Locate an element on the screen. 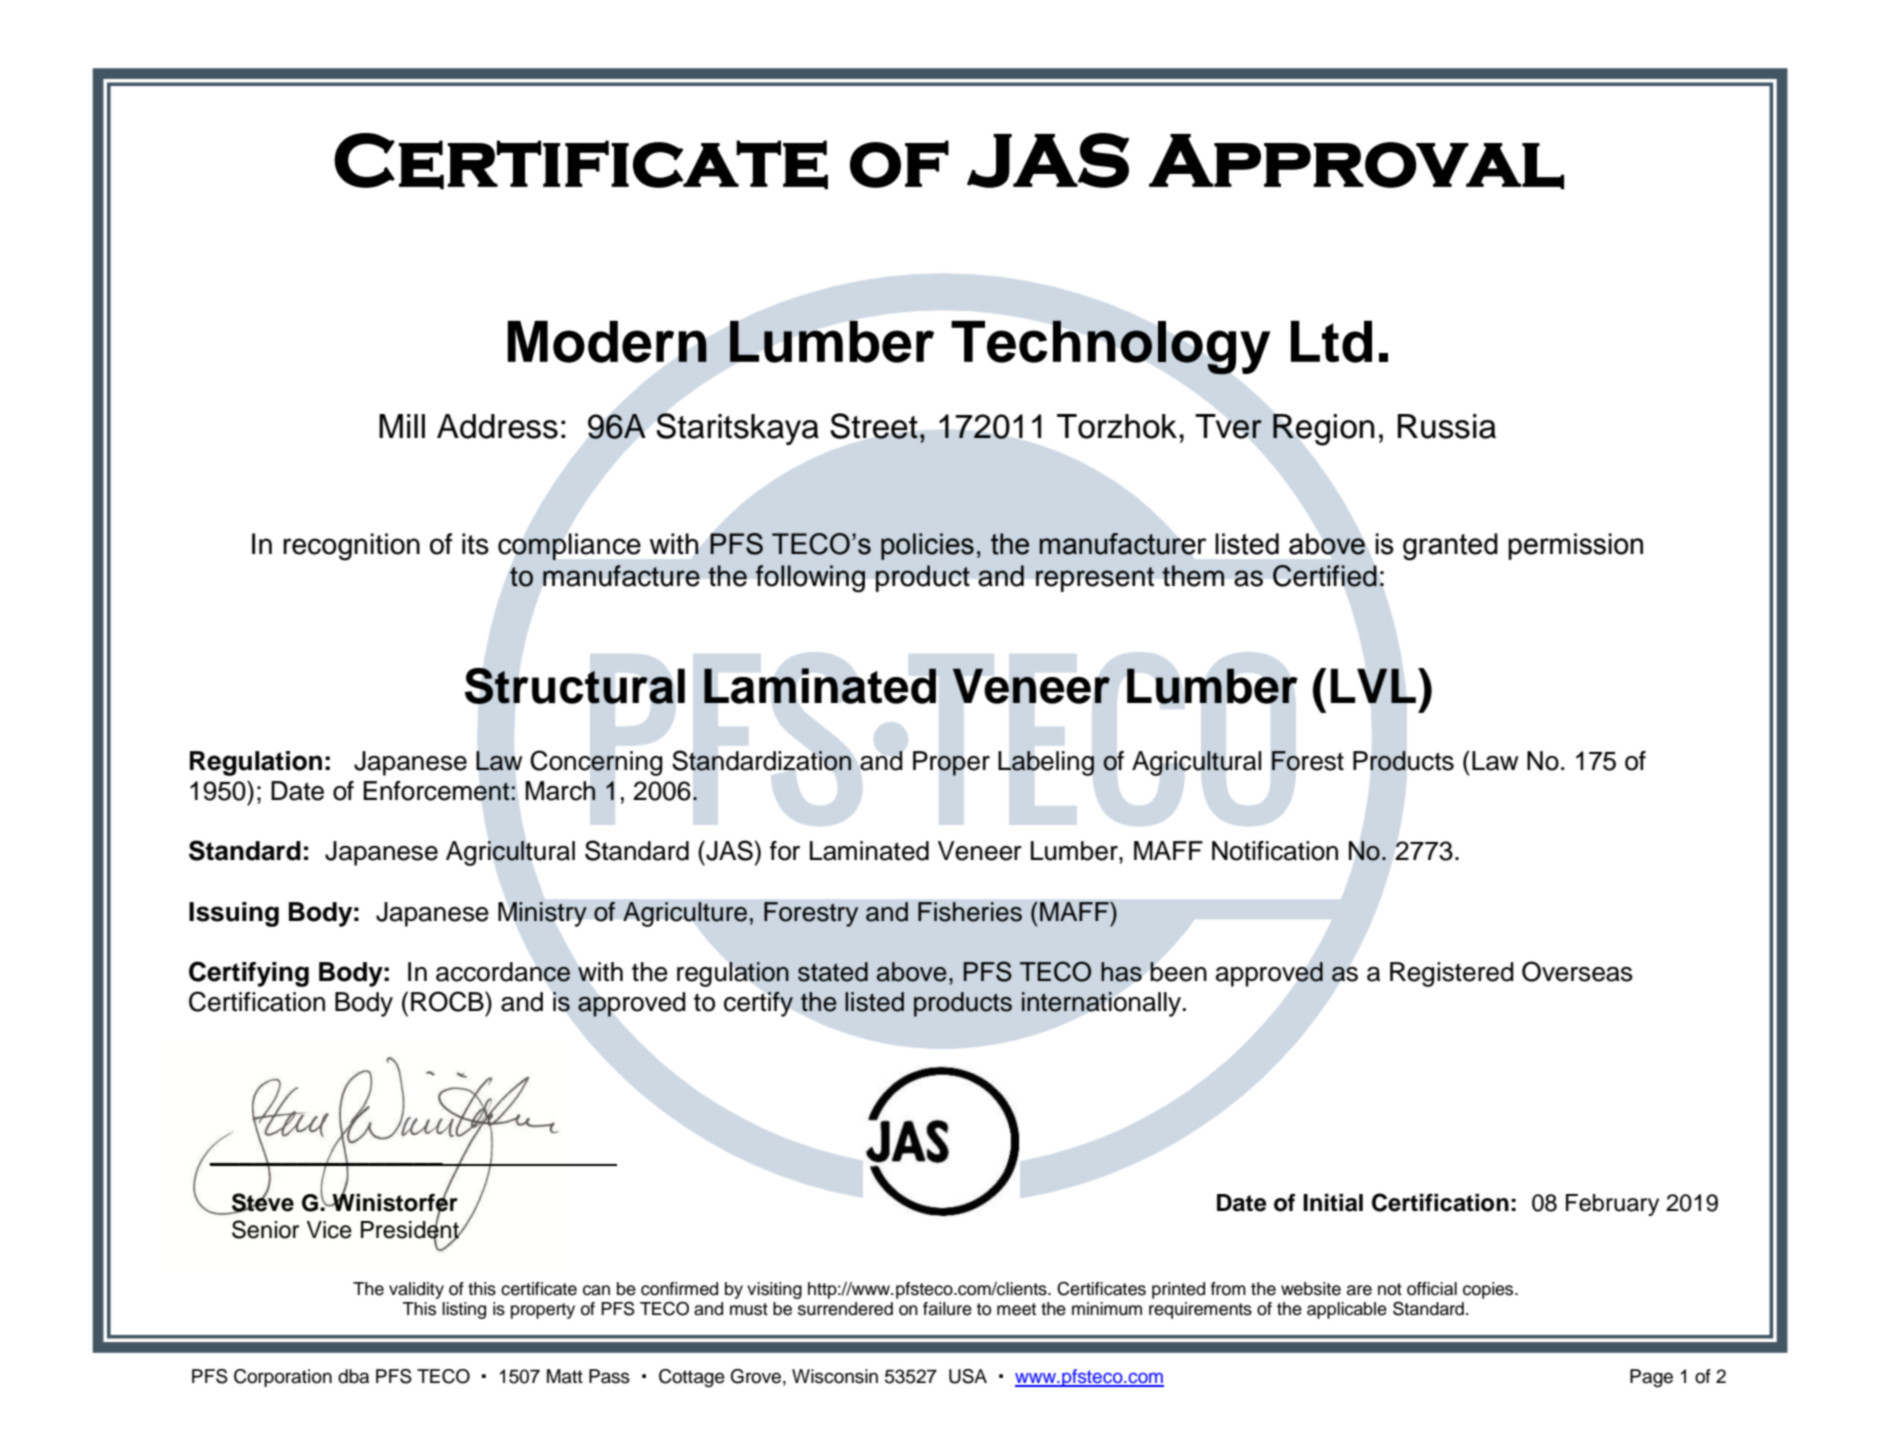 This screenshot has width=1883, height=1455. internationally is located at coordinates (1101, 1004).
